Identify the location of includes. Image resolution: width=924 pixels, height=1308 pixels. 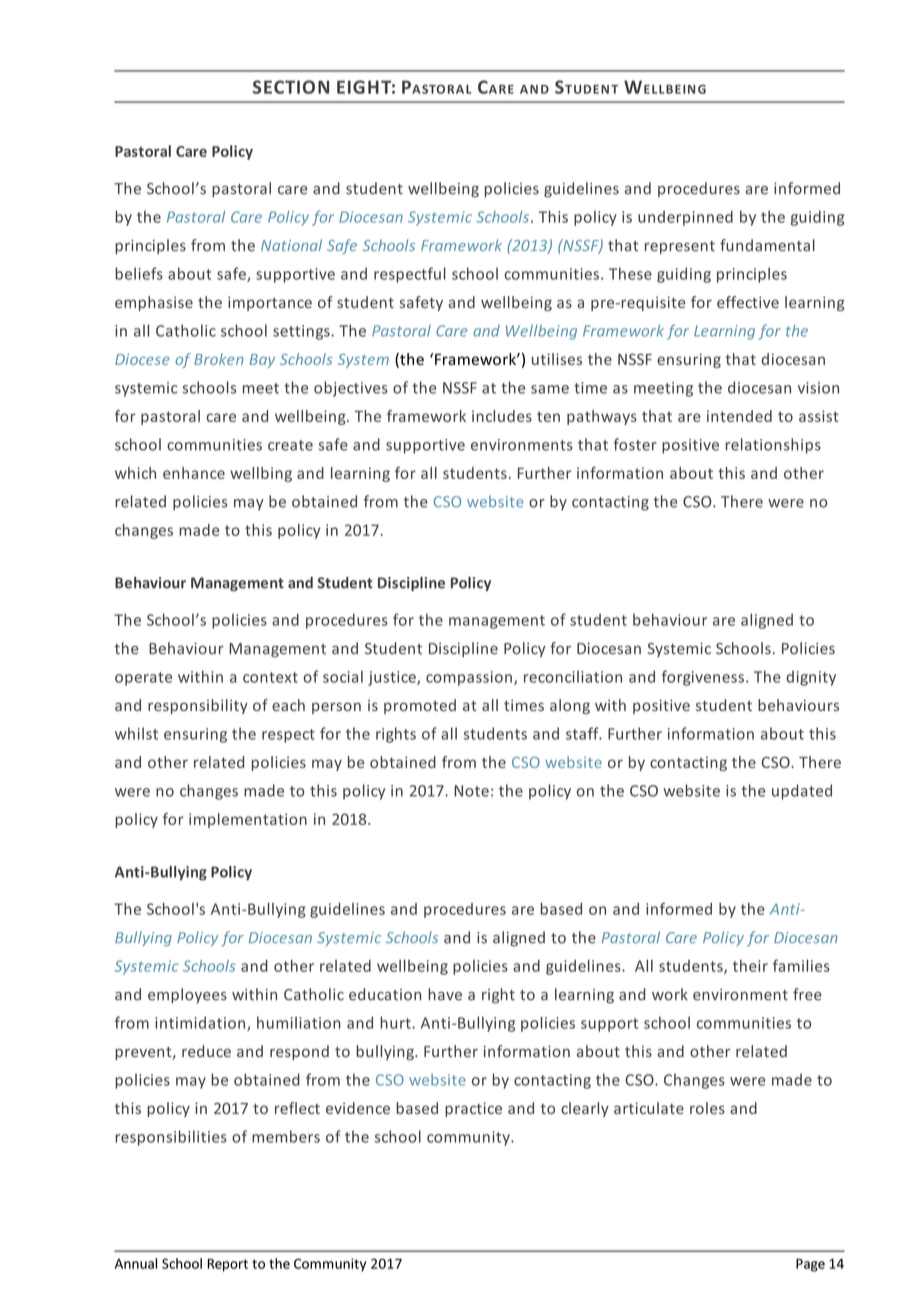
(502, 416).
